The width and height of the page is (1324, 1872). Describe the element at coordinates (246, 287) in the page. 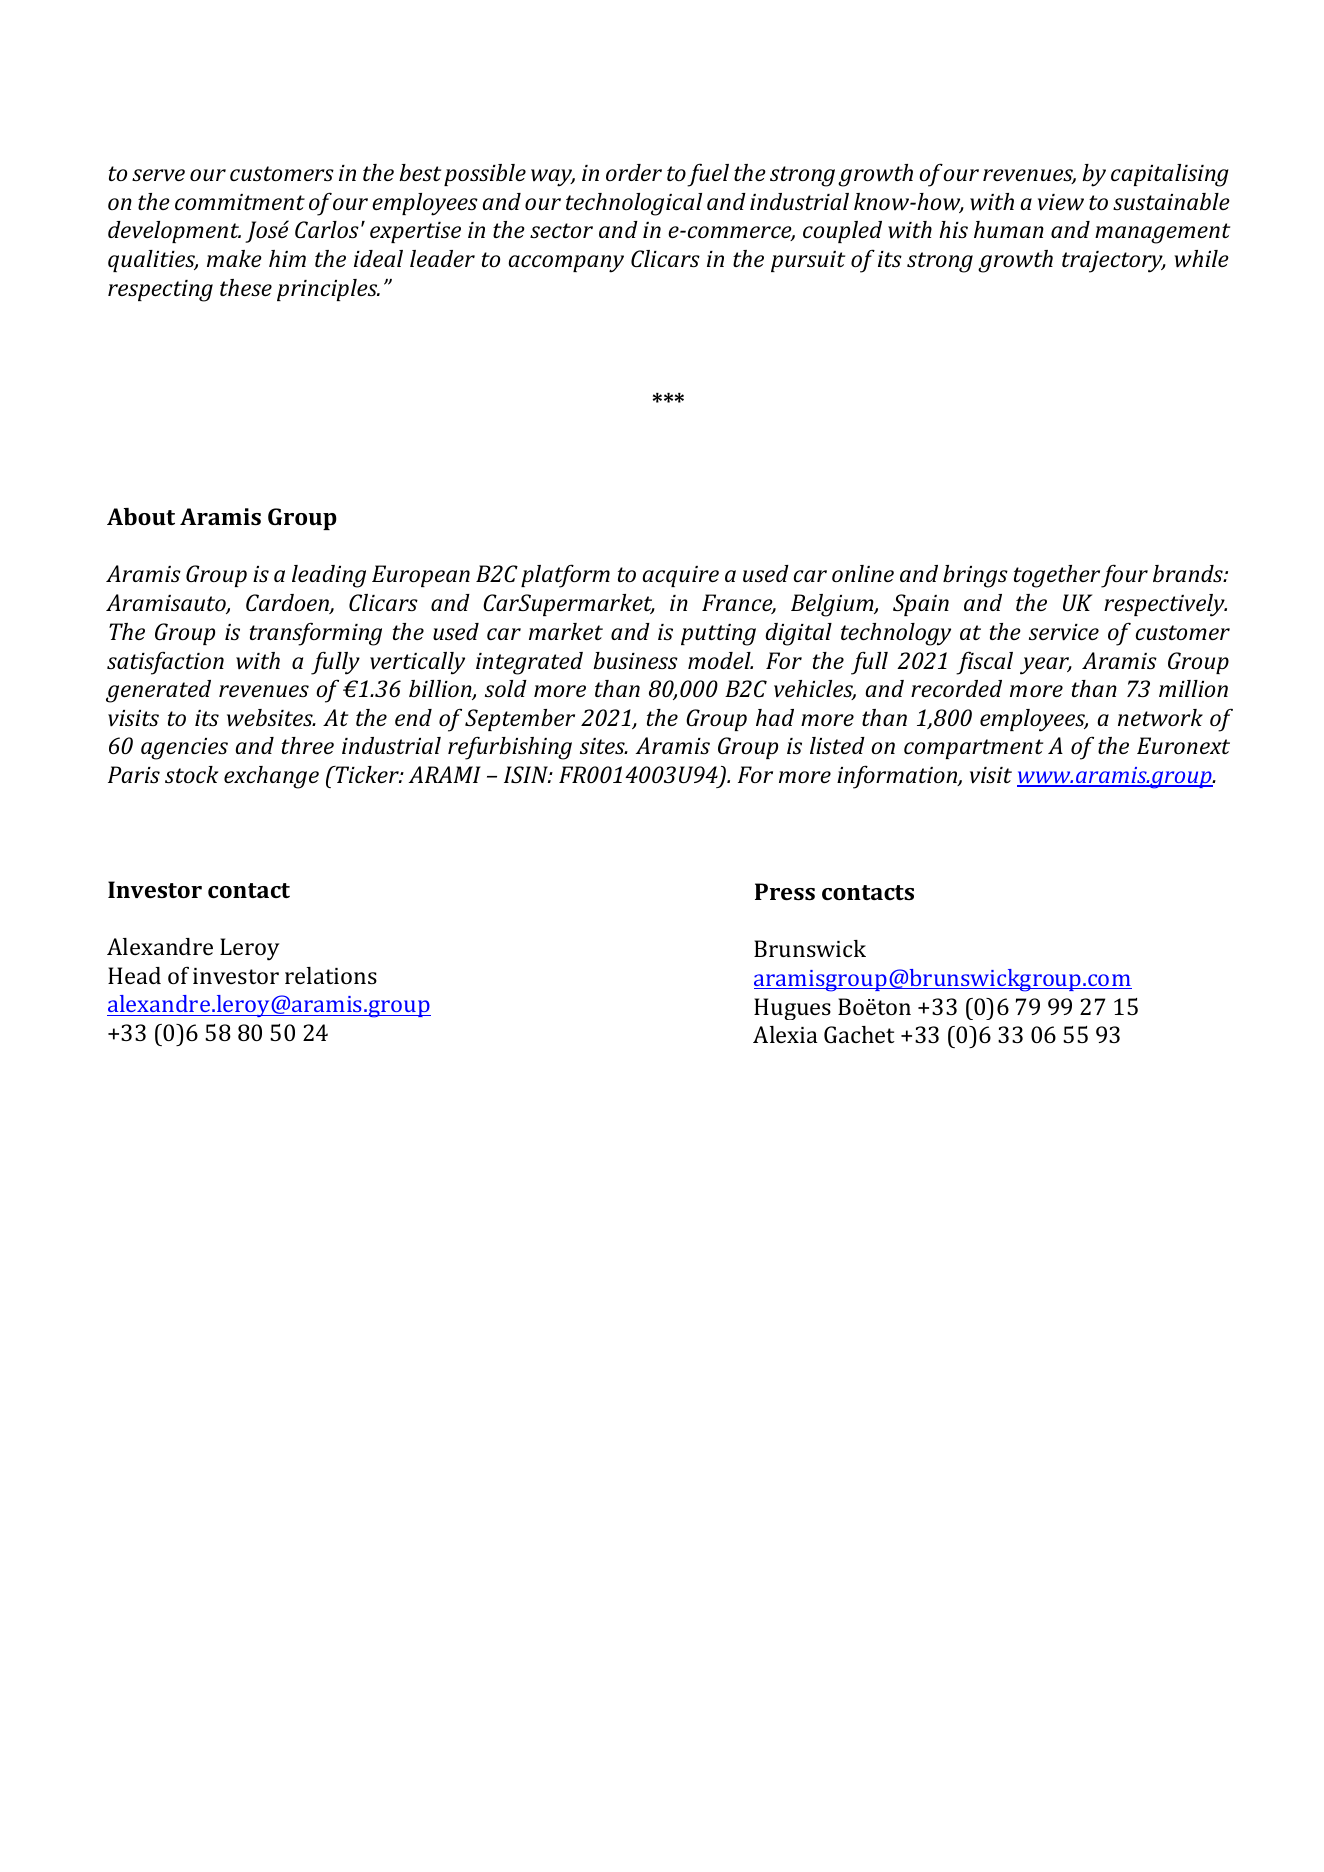

I see `these` at that location.
